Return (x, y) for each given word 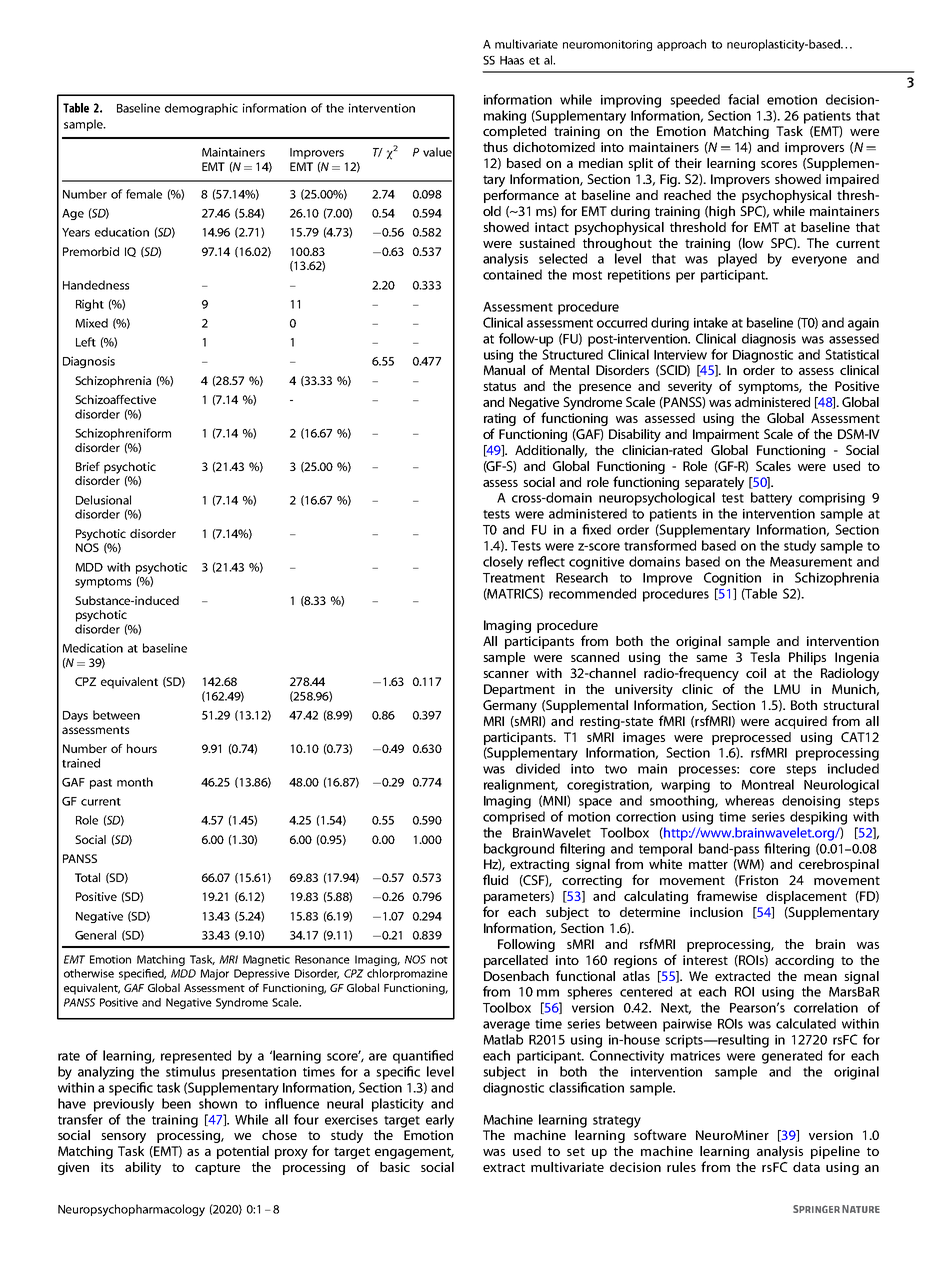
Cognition (732, 579)
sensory (123, 1138)
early (440, 1121)
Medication (93, 648)
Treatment (514, 578)
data (806, 1167)
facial (743, 99)
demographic (201, 109)
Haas (512, 60)
